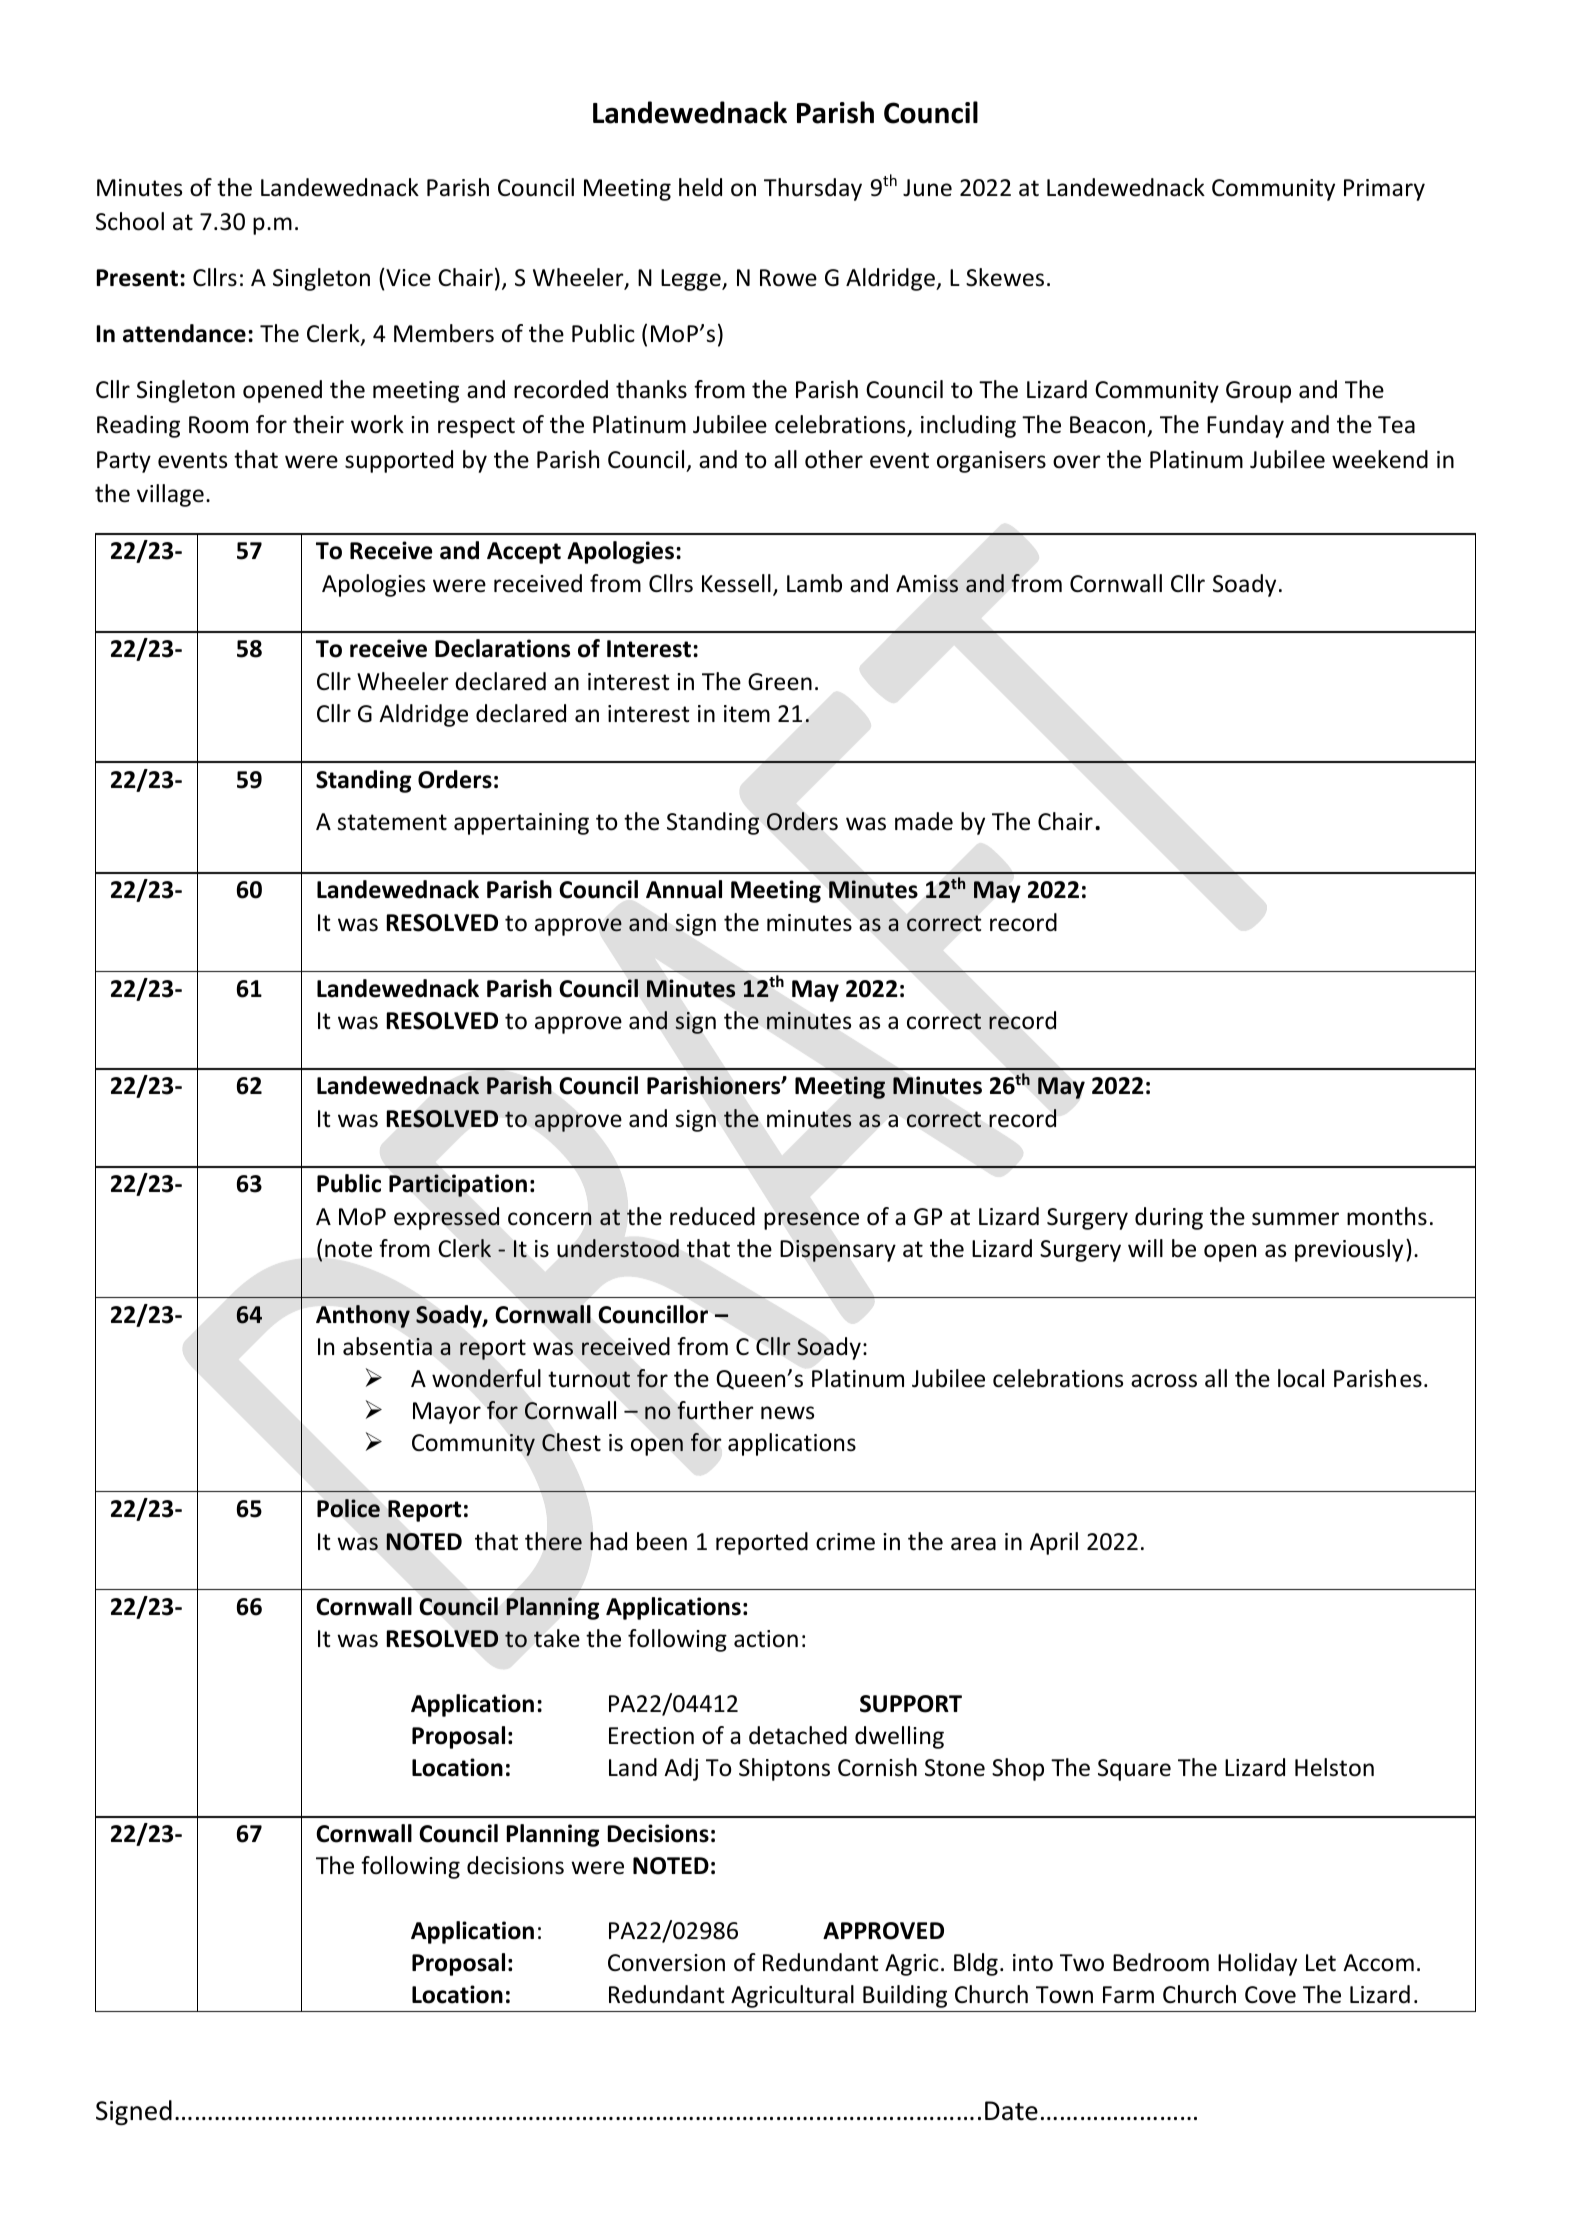 This screenshot has height=2222, width=1571. I want to click on weekend, so click(1380, 459).
